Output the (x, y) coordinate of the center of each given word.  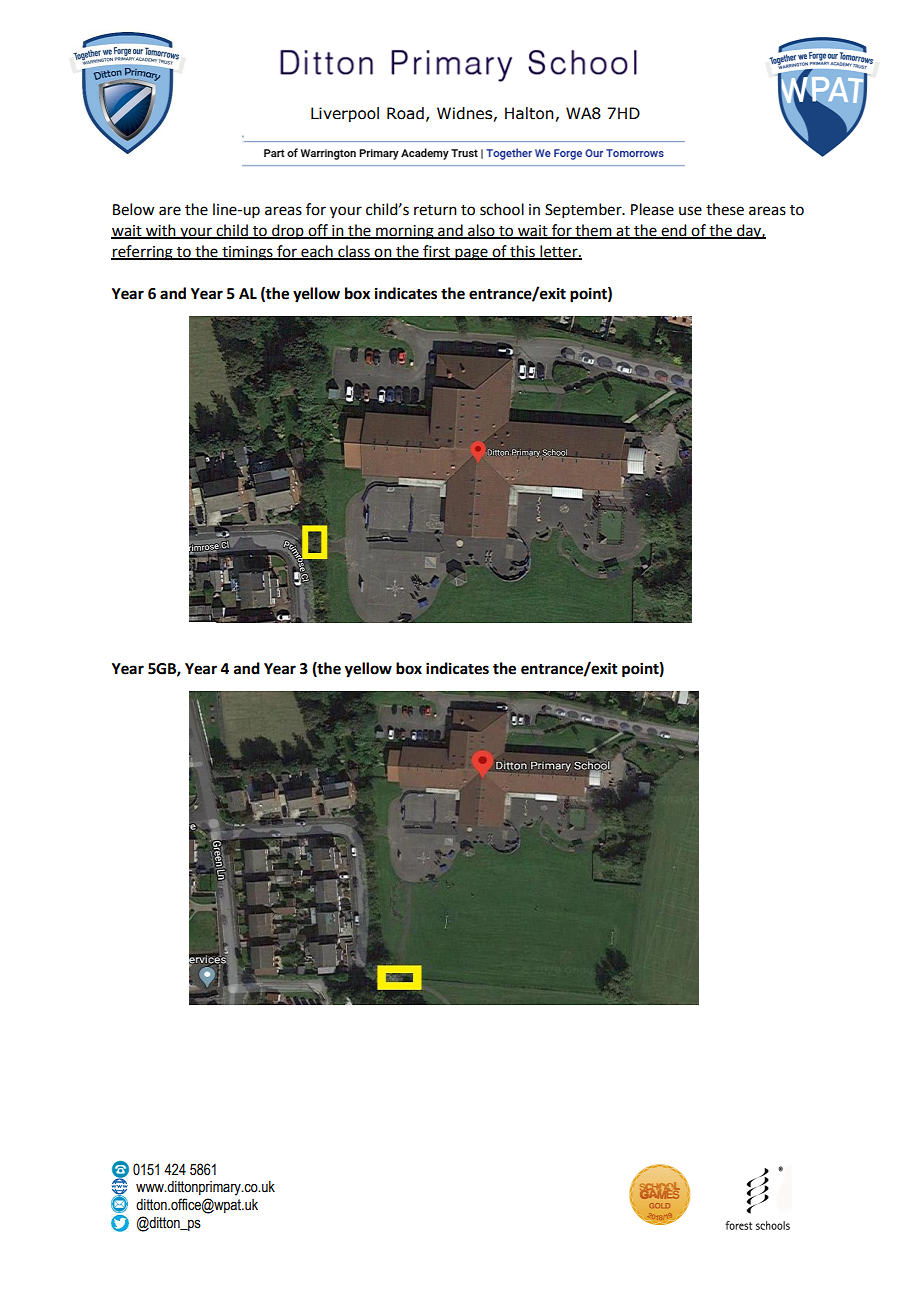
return (435, 210)
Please (652, 209)
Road (405, 113)
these (725, 209)
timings (247, 253)
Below (133, 209)
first (437, 252)
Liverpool (345, 114)
